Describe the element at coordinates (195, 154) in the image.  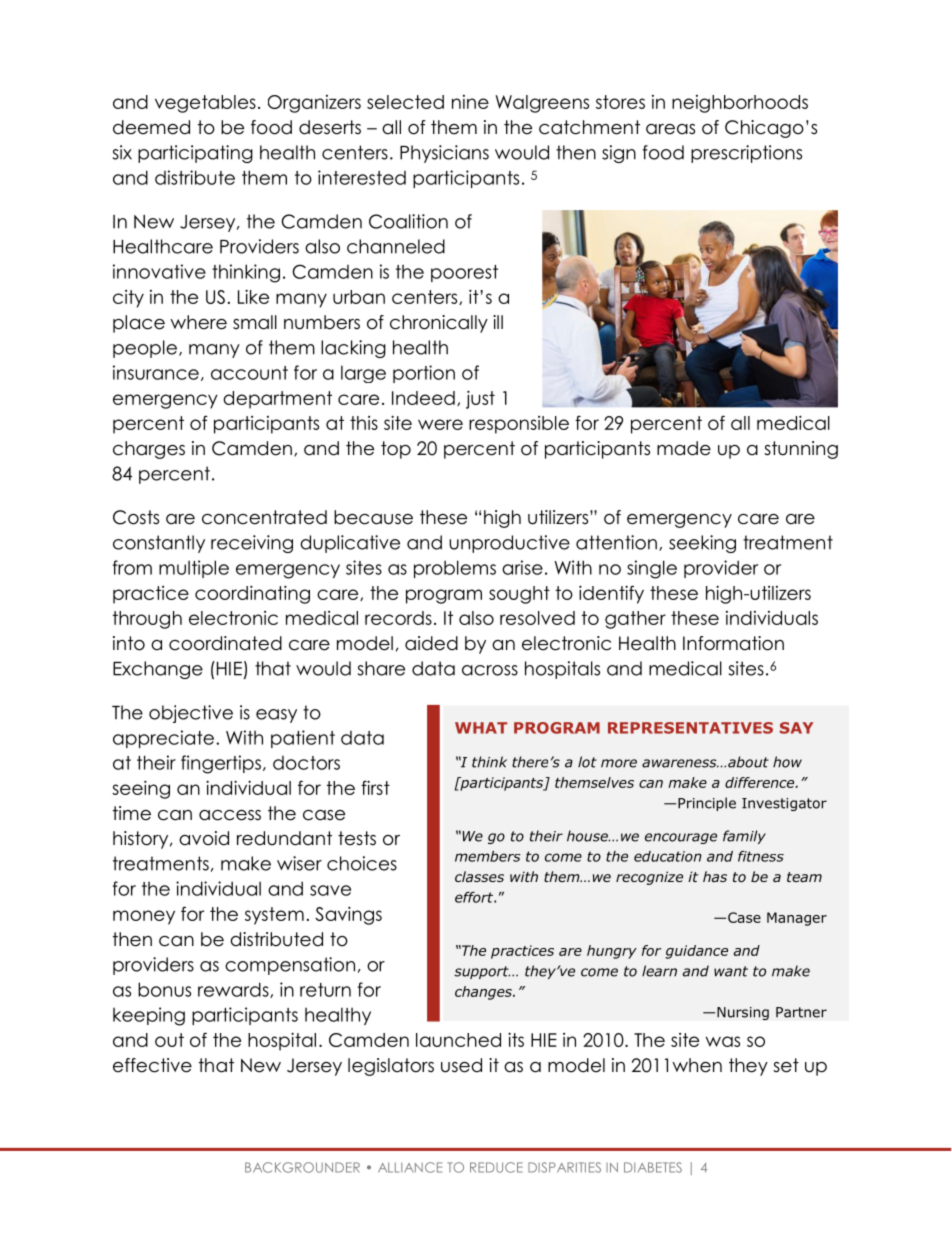
I see `participating` at that location.
